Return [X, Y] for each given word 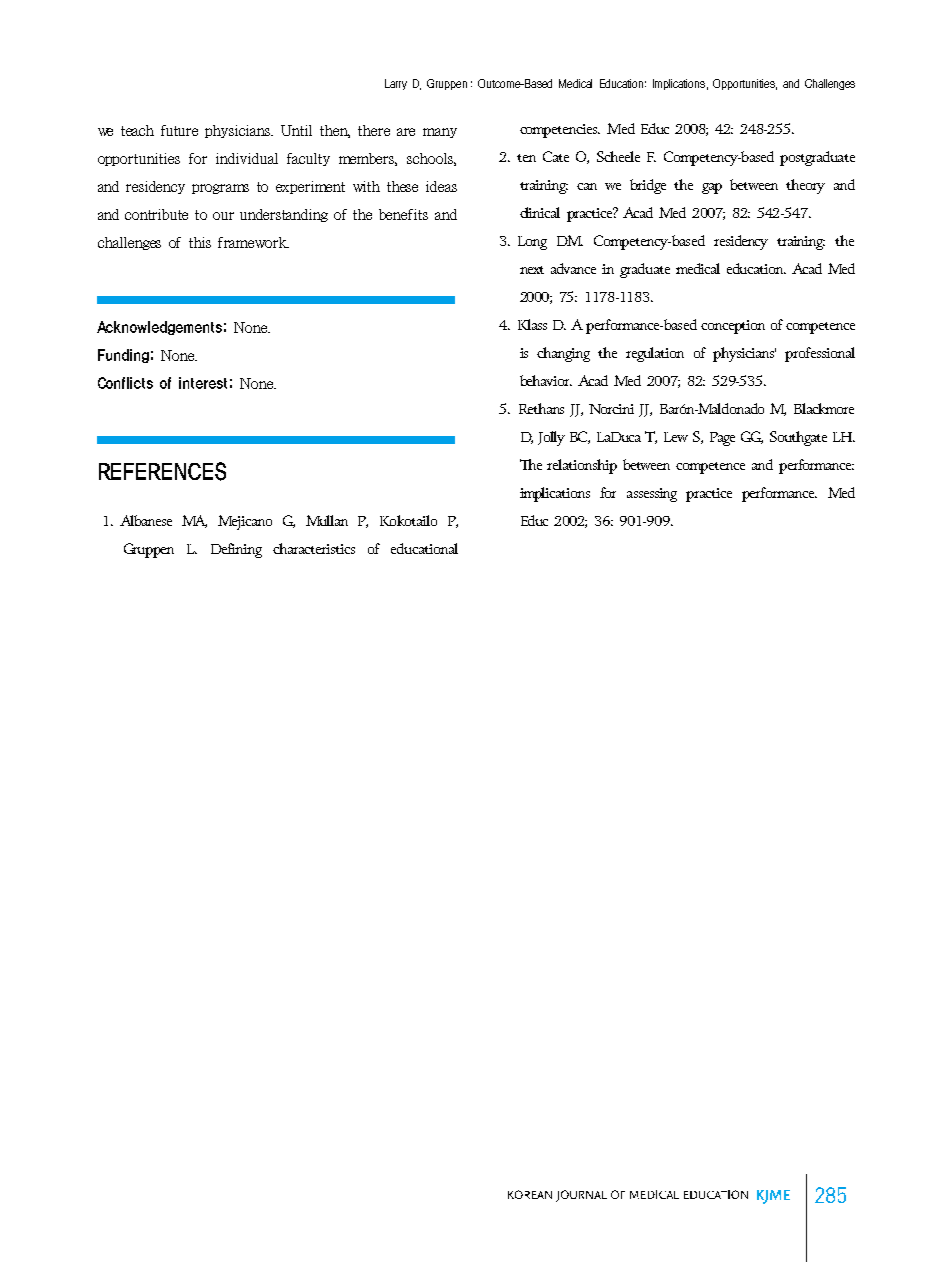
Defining [236, 550]
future [179, 130]
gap [712, 188]
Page [722, 439]
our [223, 216]
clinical [540, 212]
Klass [532, 324]
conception [733, 327]
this [200, 242]
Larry [396, 84]
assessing [652, 495]
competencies [560, 131]
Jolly [551, 438]
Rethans [541, 408]
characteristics [314, 548]
